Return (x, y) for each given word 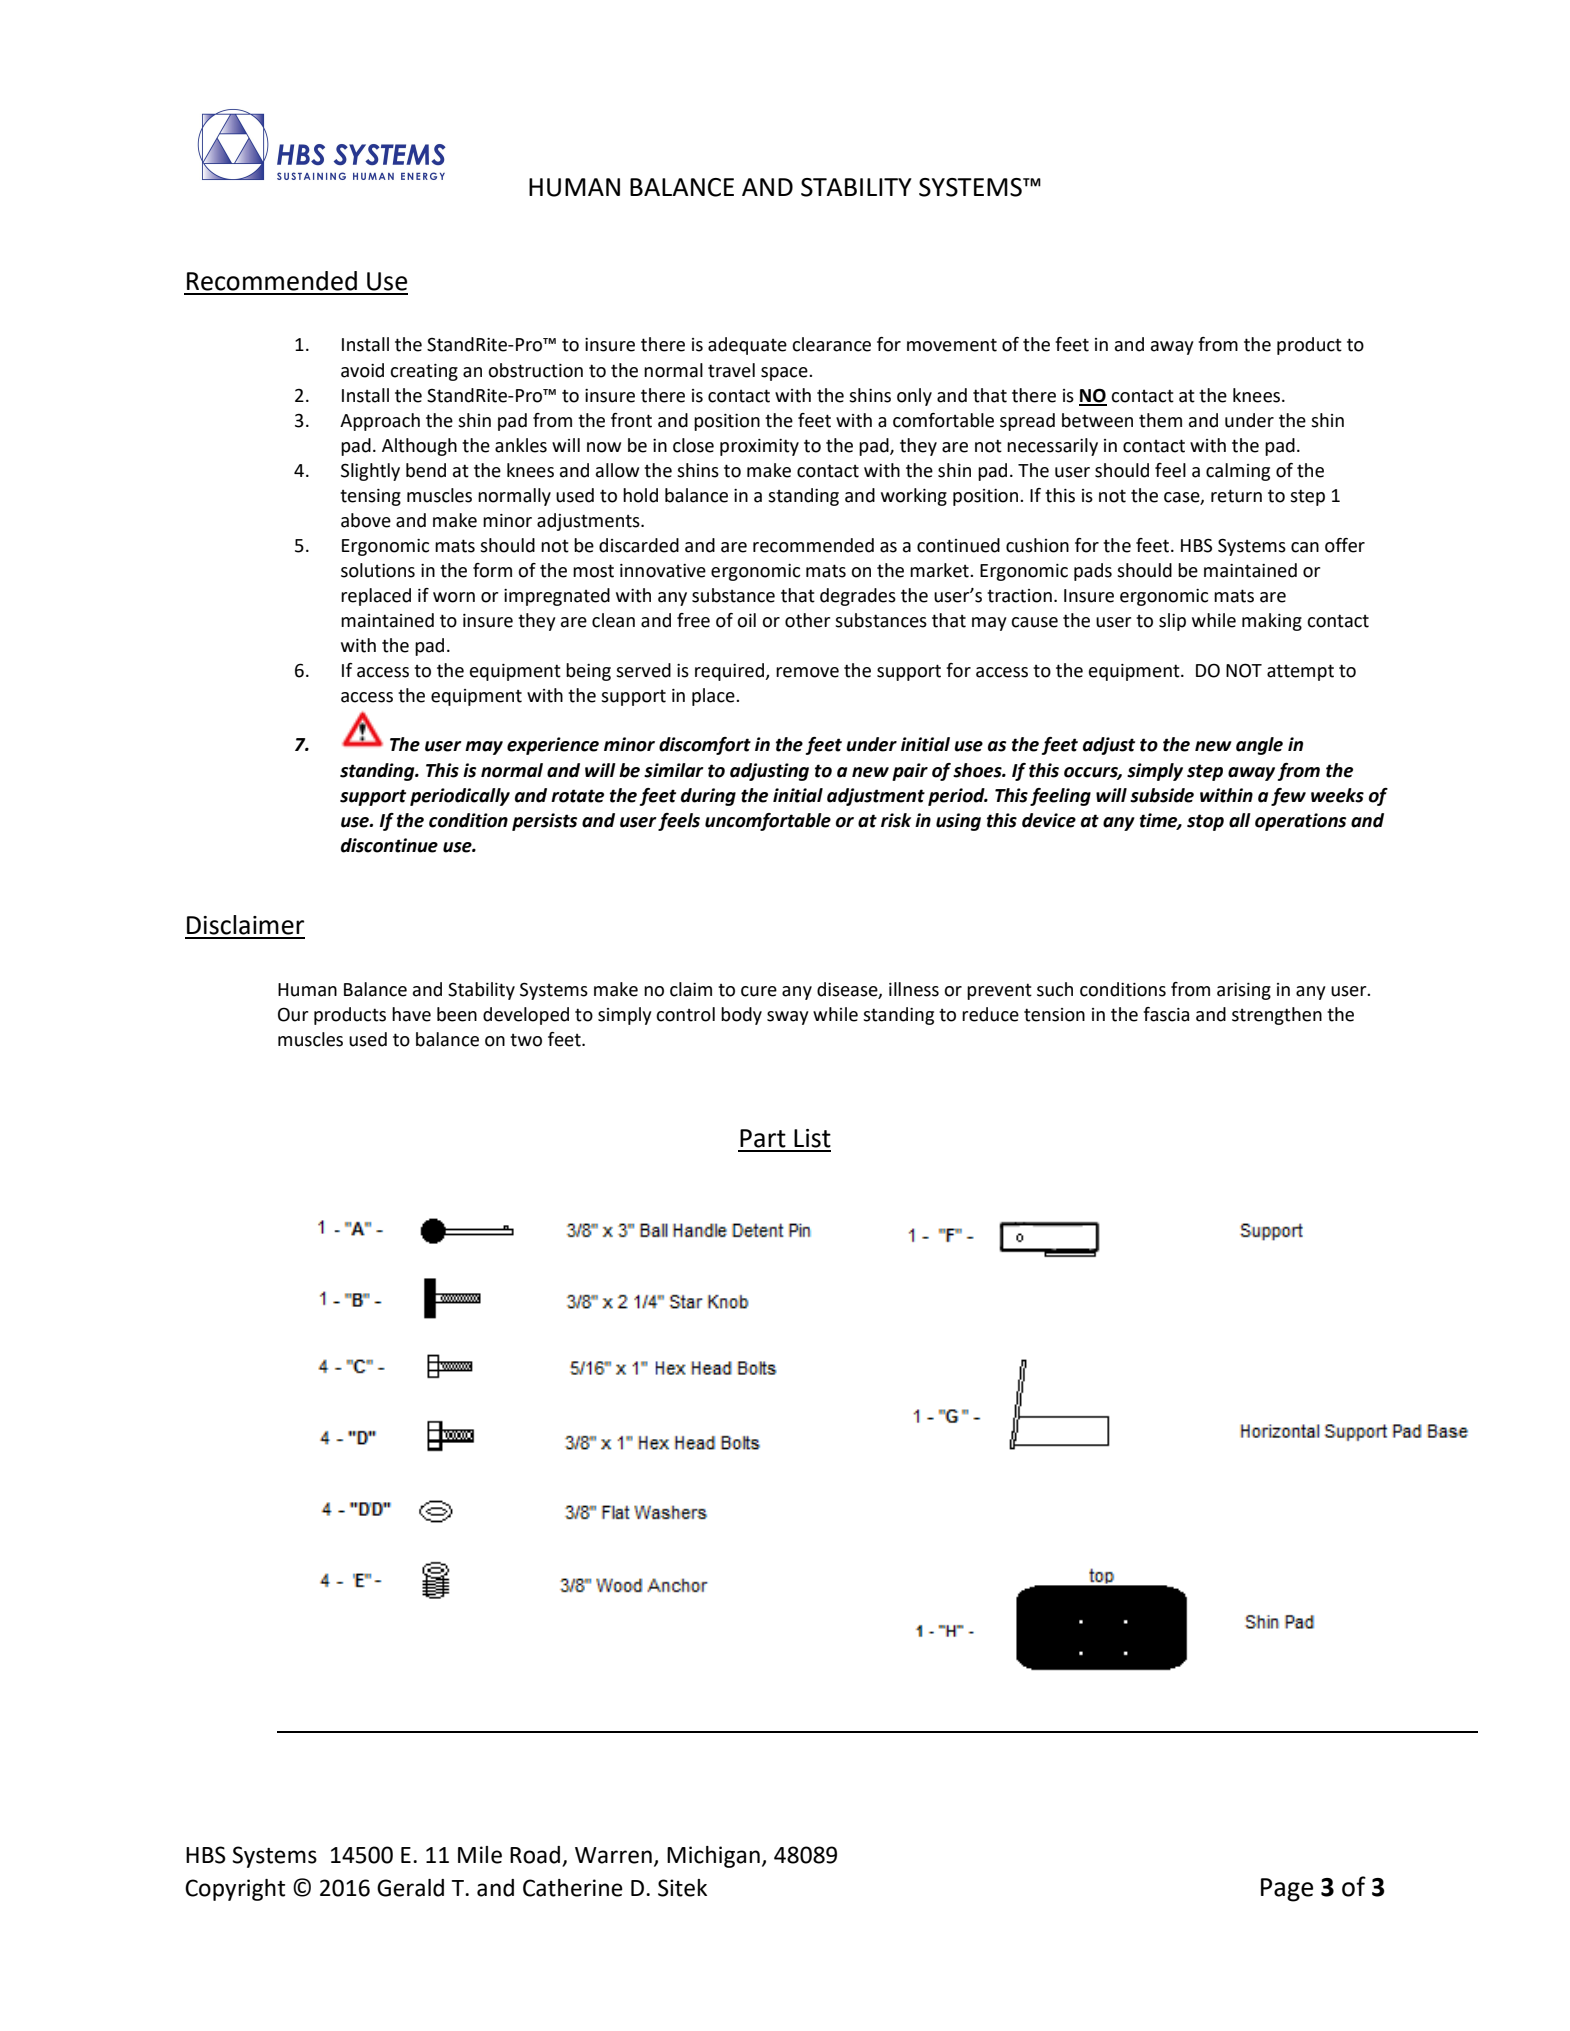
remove (807, 672)
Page (1287, 1890)
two (526, 1040)
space (785, 374)
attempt (1300, 672)
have (411, 1014)
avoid (362, 370)
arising (1244, 991)
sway (788, 1018)
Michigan (713, 1857)
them (1160, 420)
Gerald (410, 1888)
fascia (1166, 1014)
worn (454, 597)
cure (759, 991)
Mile (480, 1855)
